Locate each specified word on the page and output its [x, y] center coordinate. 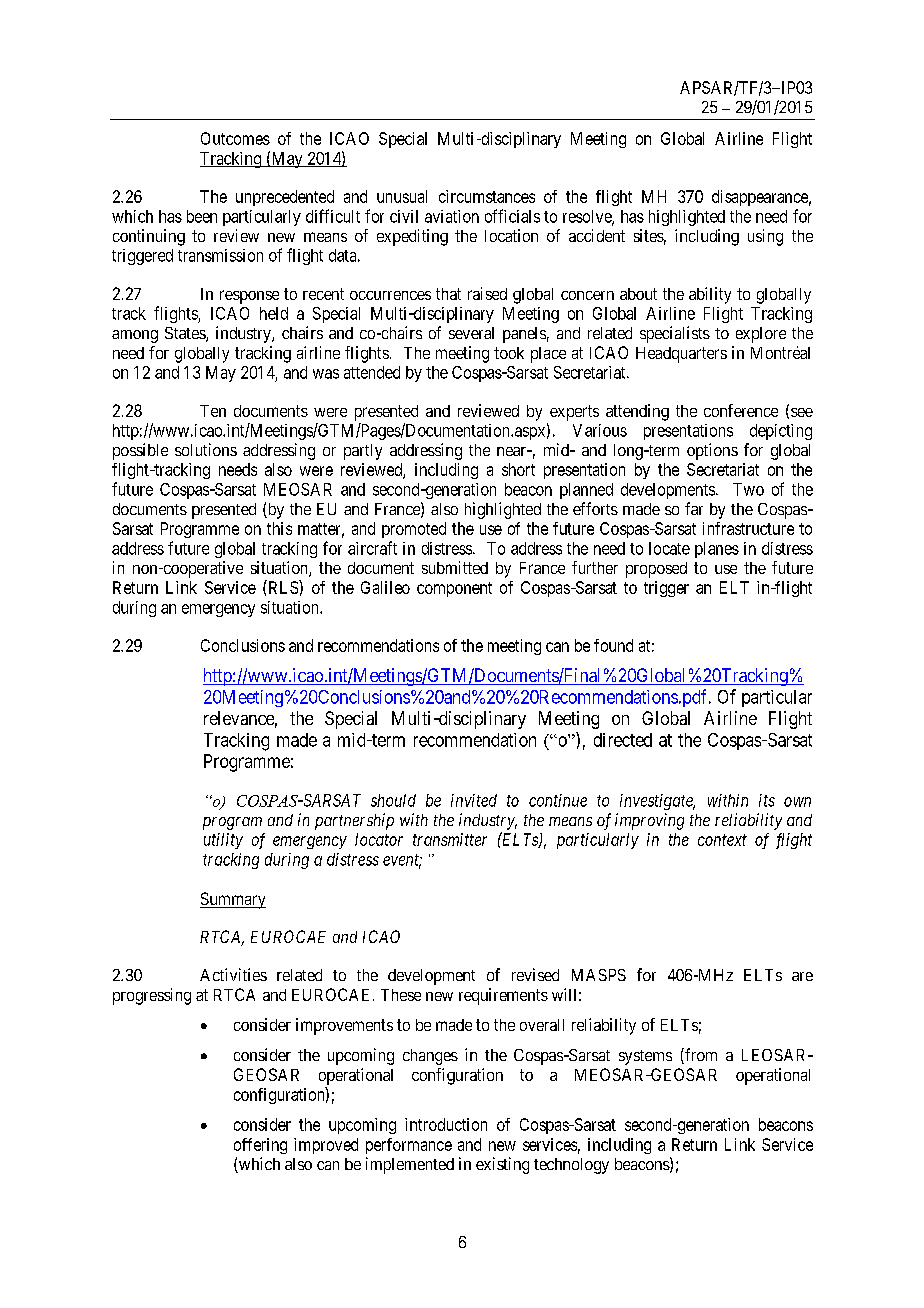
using [765, 237]
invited [474, 800]
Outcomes [235, 138]
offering [260, 1146]
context [722, 840]
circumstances [487, 196]
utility [223, 841]
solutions [206, 449]
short [518, 469]
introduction [446, 1124]
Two [748, 489]
